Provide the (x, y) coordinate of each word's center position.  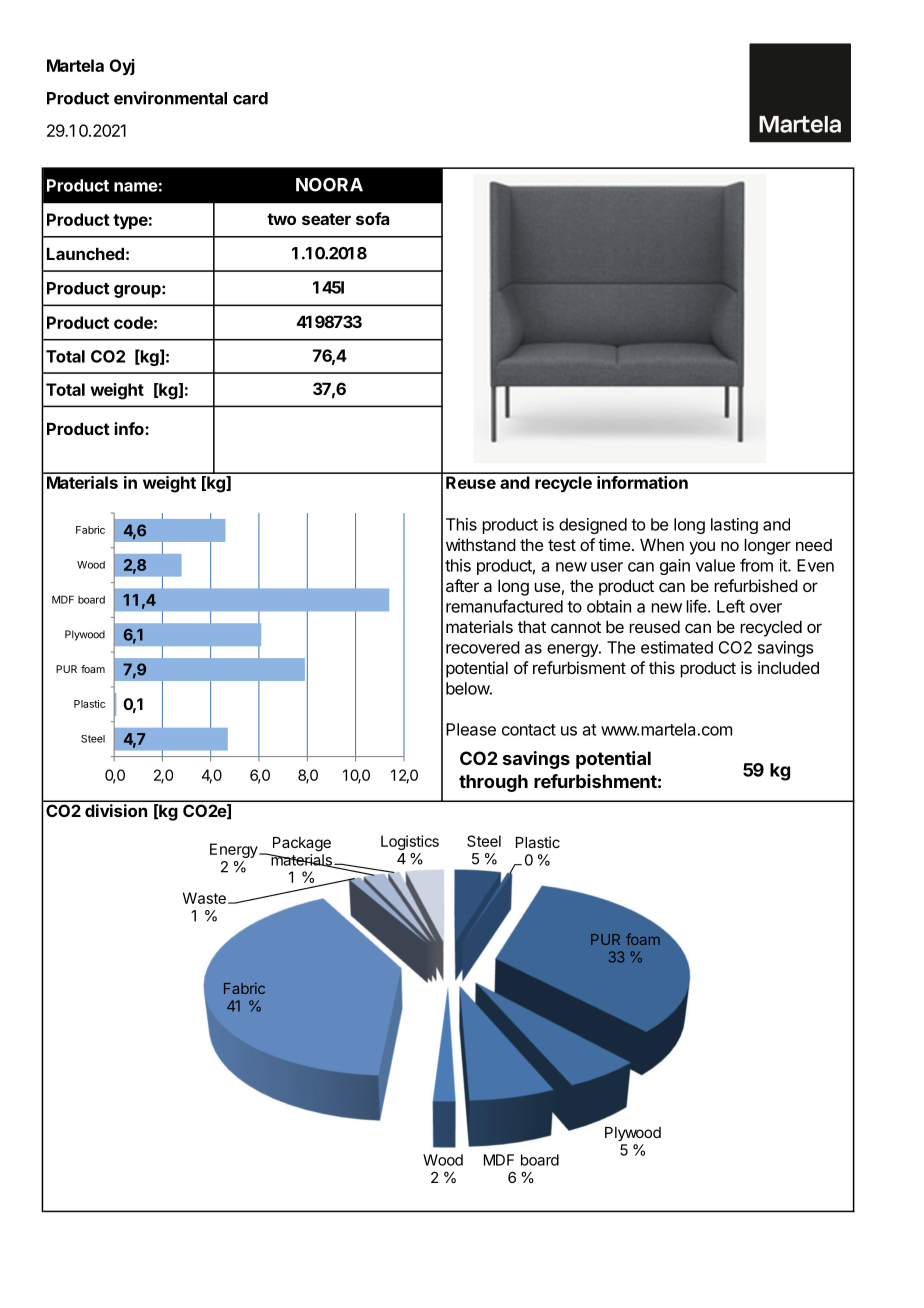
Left (731, 606)
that (532, 626)
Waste (204, 898)
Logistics (410, 842)
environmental (170, 98)
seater (326, 219)
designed (593, 526)
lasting (734, 526)
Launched (85, 253)
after (462, 585)
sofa (372, 218)
